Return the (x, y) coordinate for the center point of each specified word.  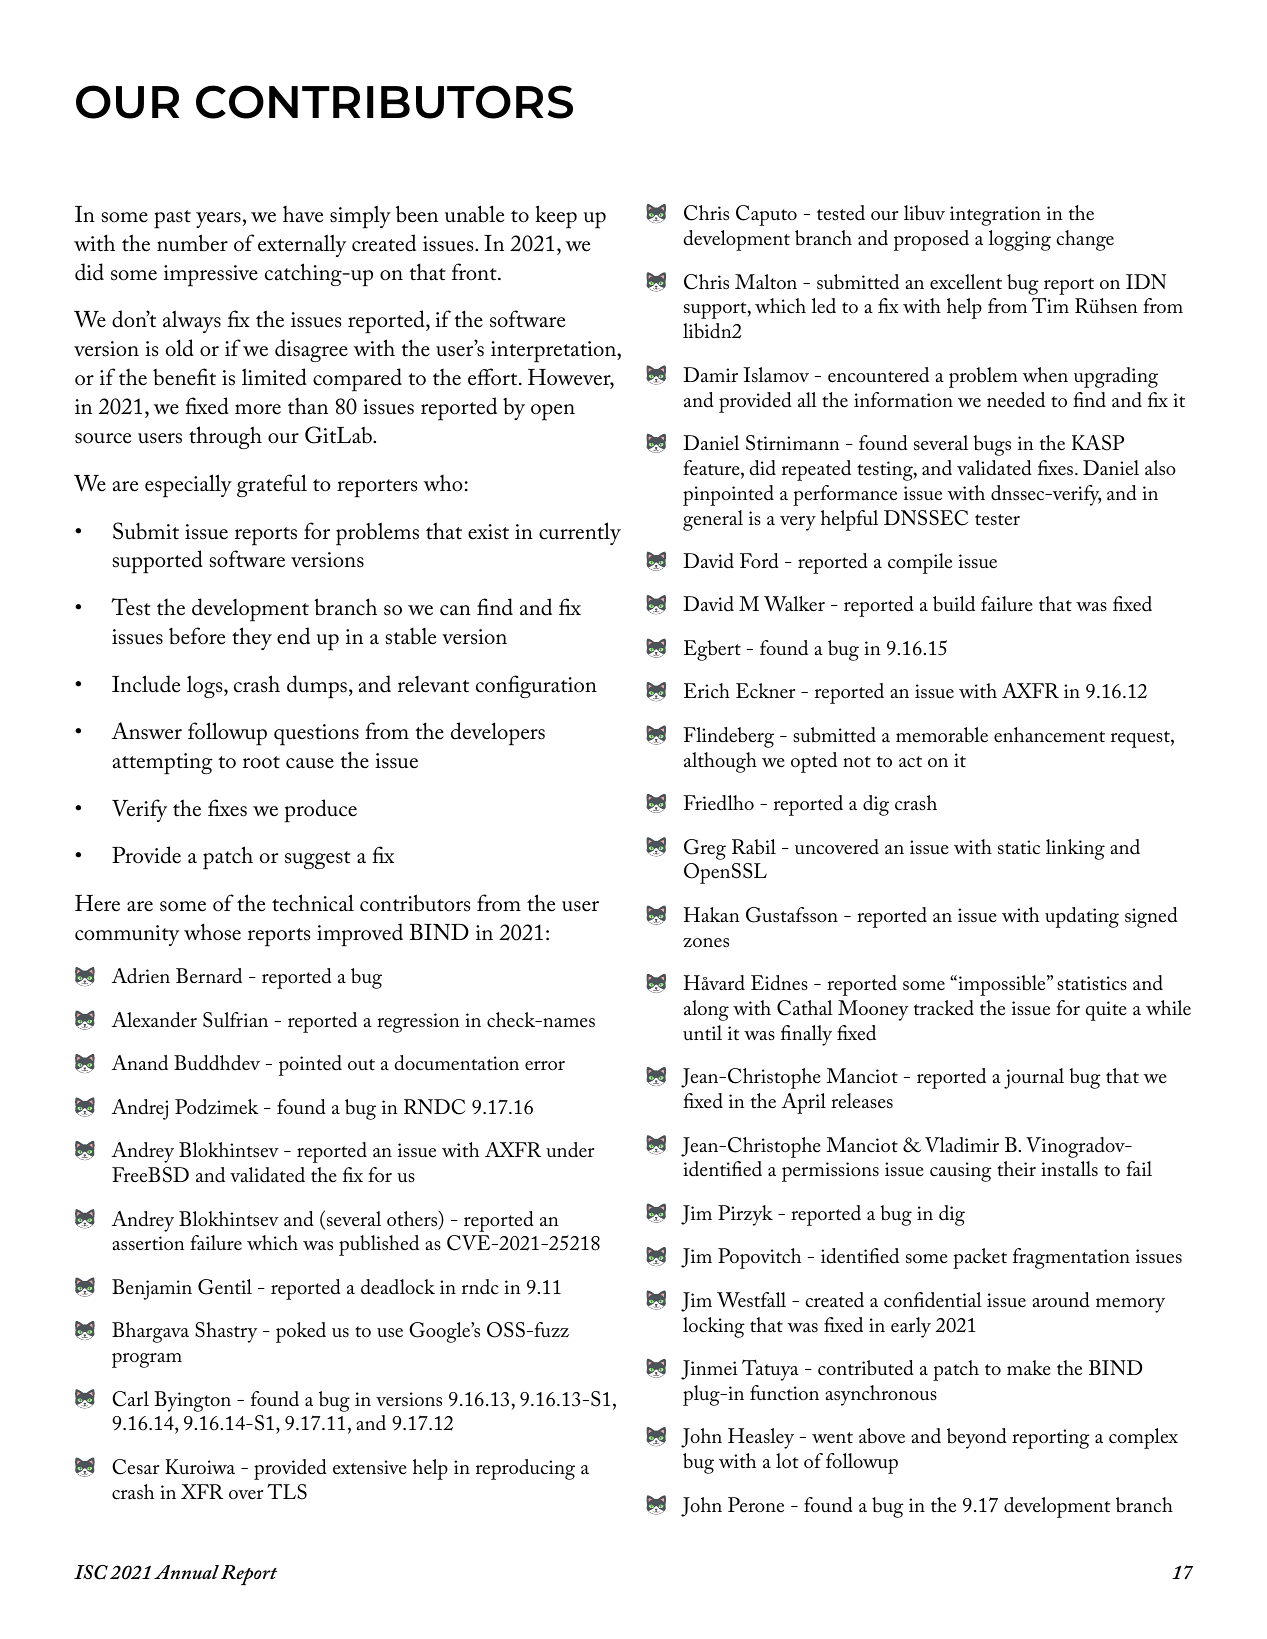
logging (1020, 240)
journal (1034, 1078)
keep (556, 217)
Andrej (140, 1109)
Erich (707, 690)
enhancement (1049, 735)
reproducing (525, 1469)
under (570, 1150)
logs (206, 686)
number (192, 243)
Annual (186, 1572)
